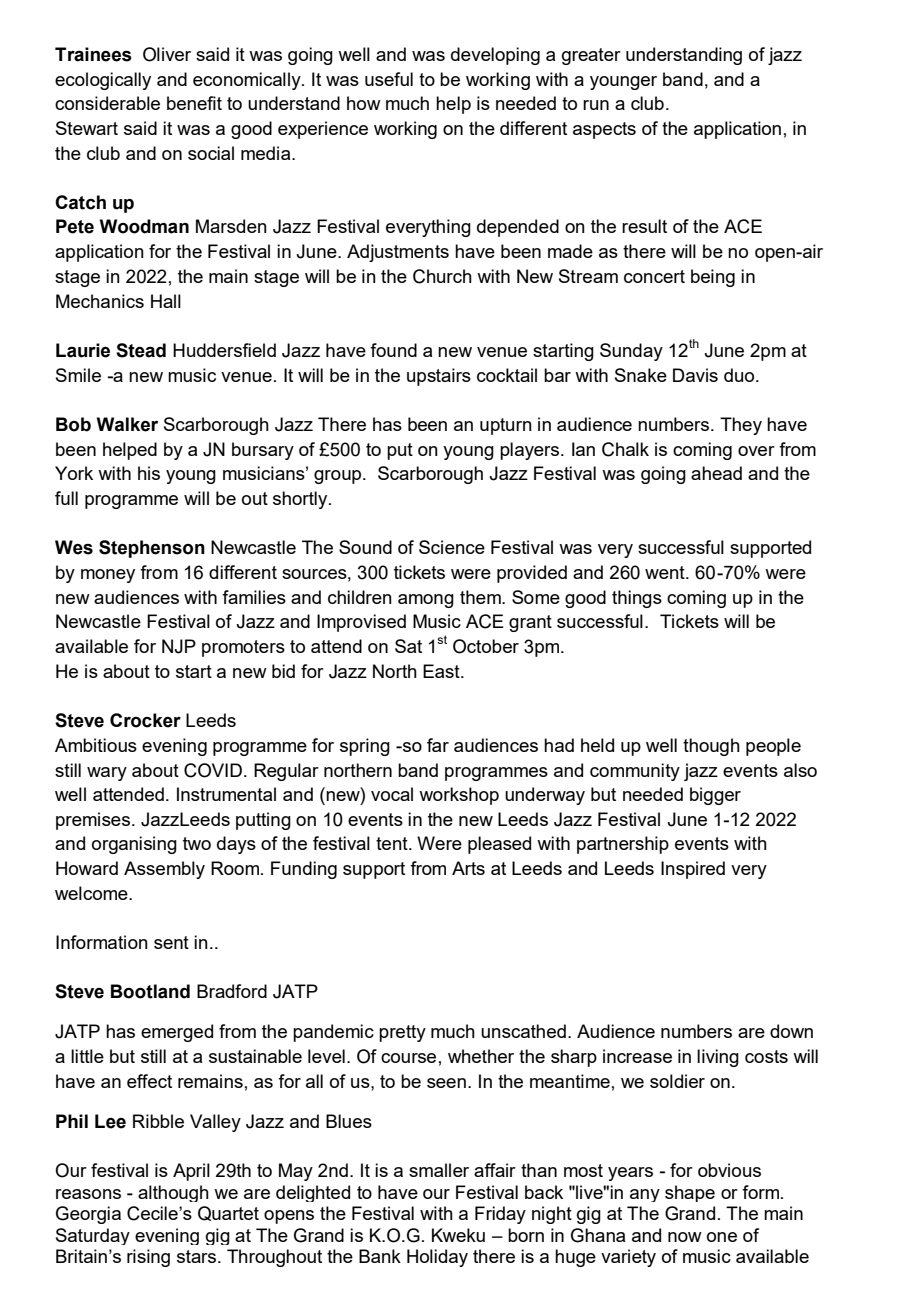 This screenshot has width=924, height=1308. Describe the element at coordinates (442, 671) in the screenshot. I see `East` at that location.
